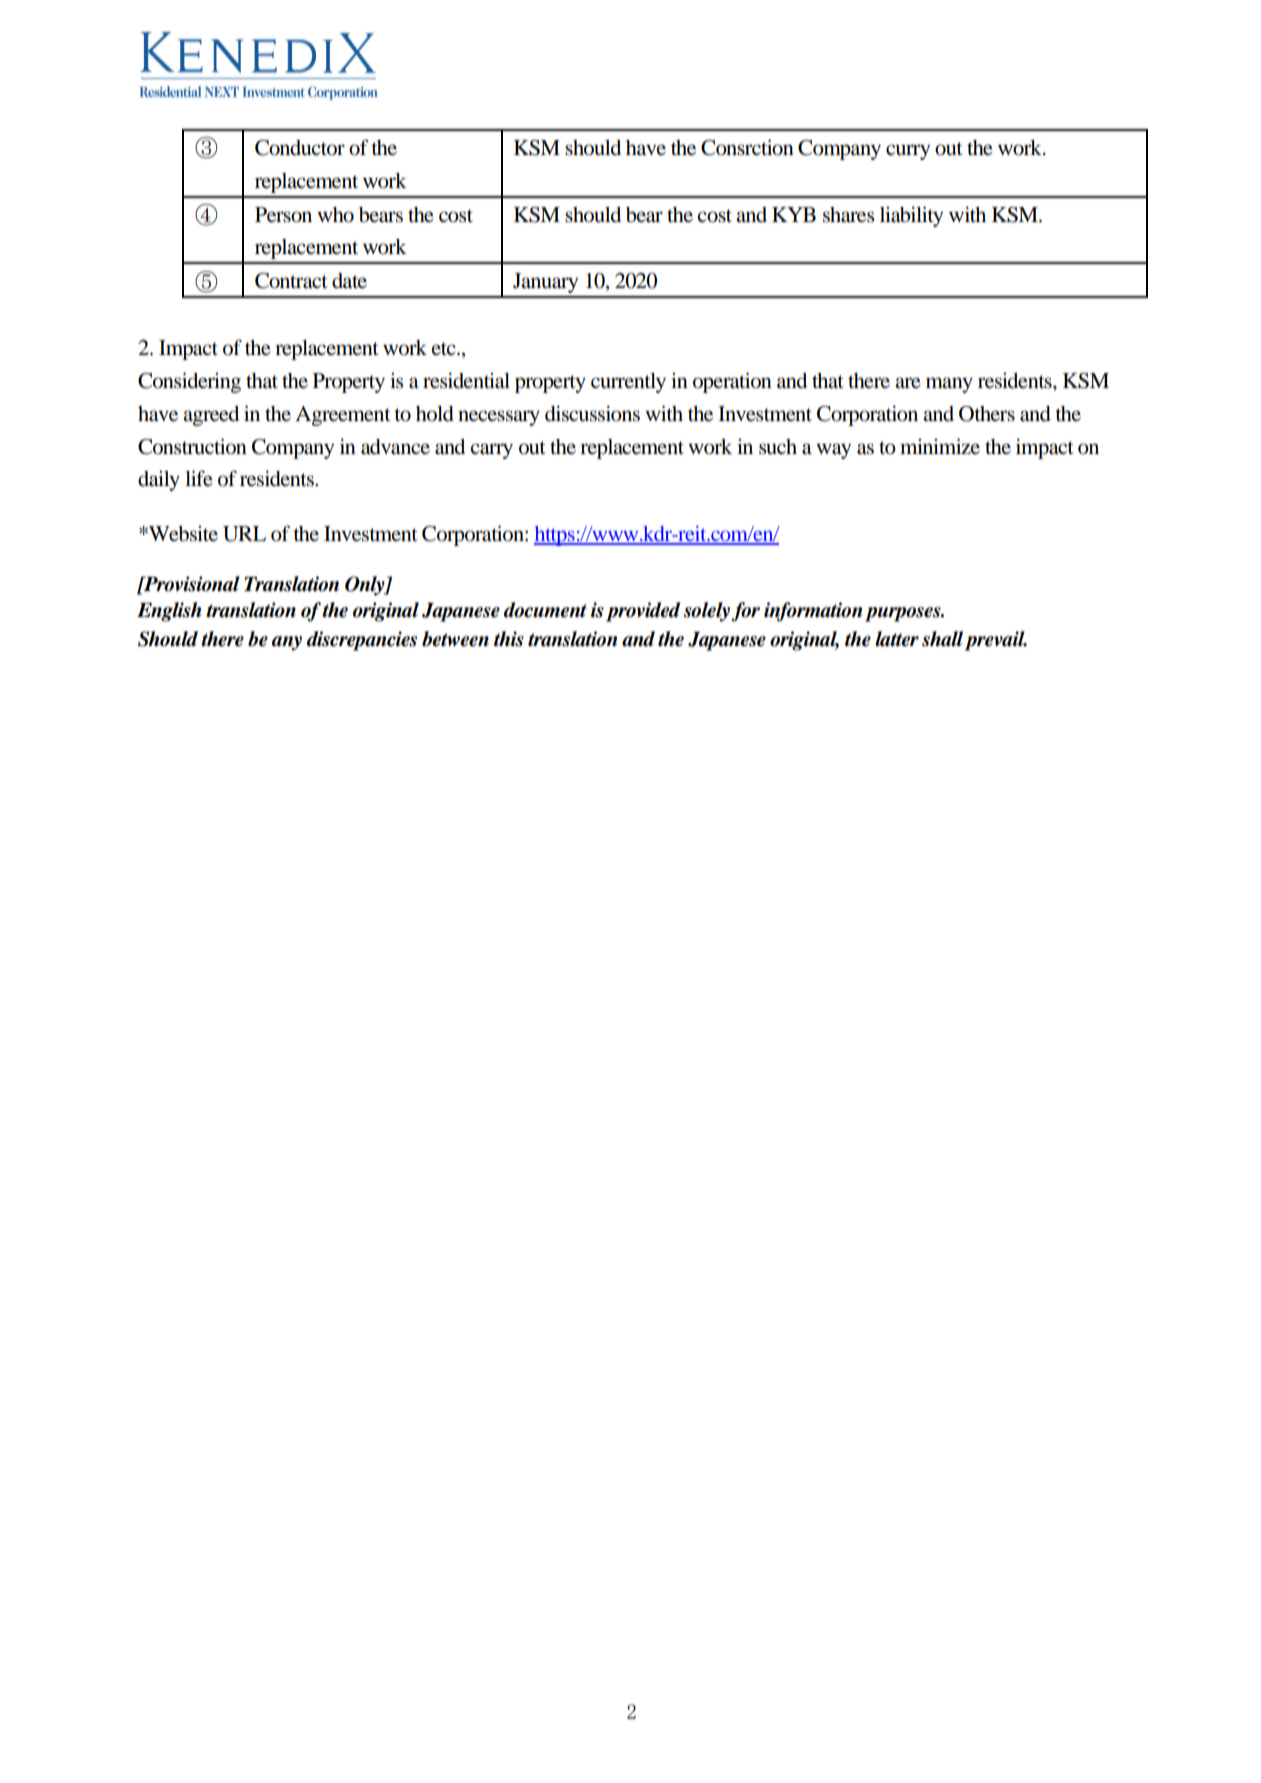 Image resolution: width=1261 pixels, height=1783 pixels. Describe the element at coordinates (794, 214) in the screenshot. I see `KYB` at that location.
